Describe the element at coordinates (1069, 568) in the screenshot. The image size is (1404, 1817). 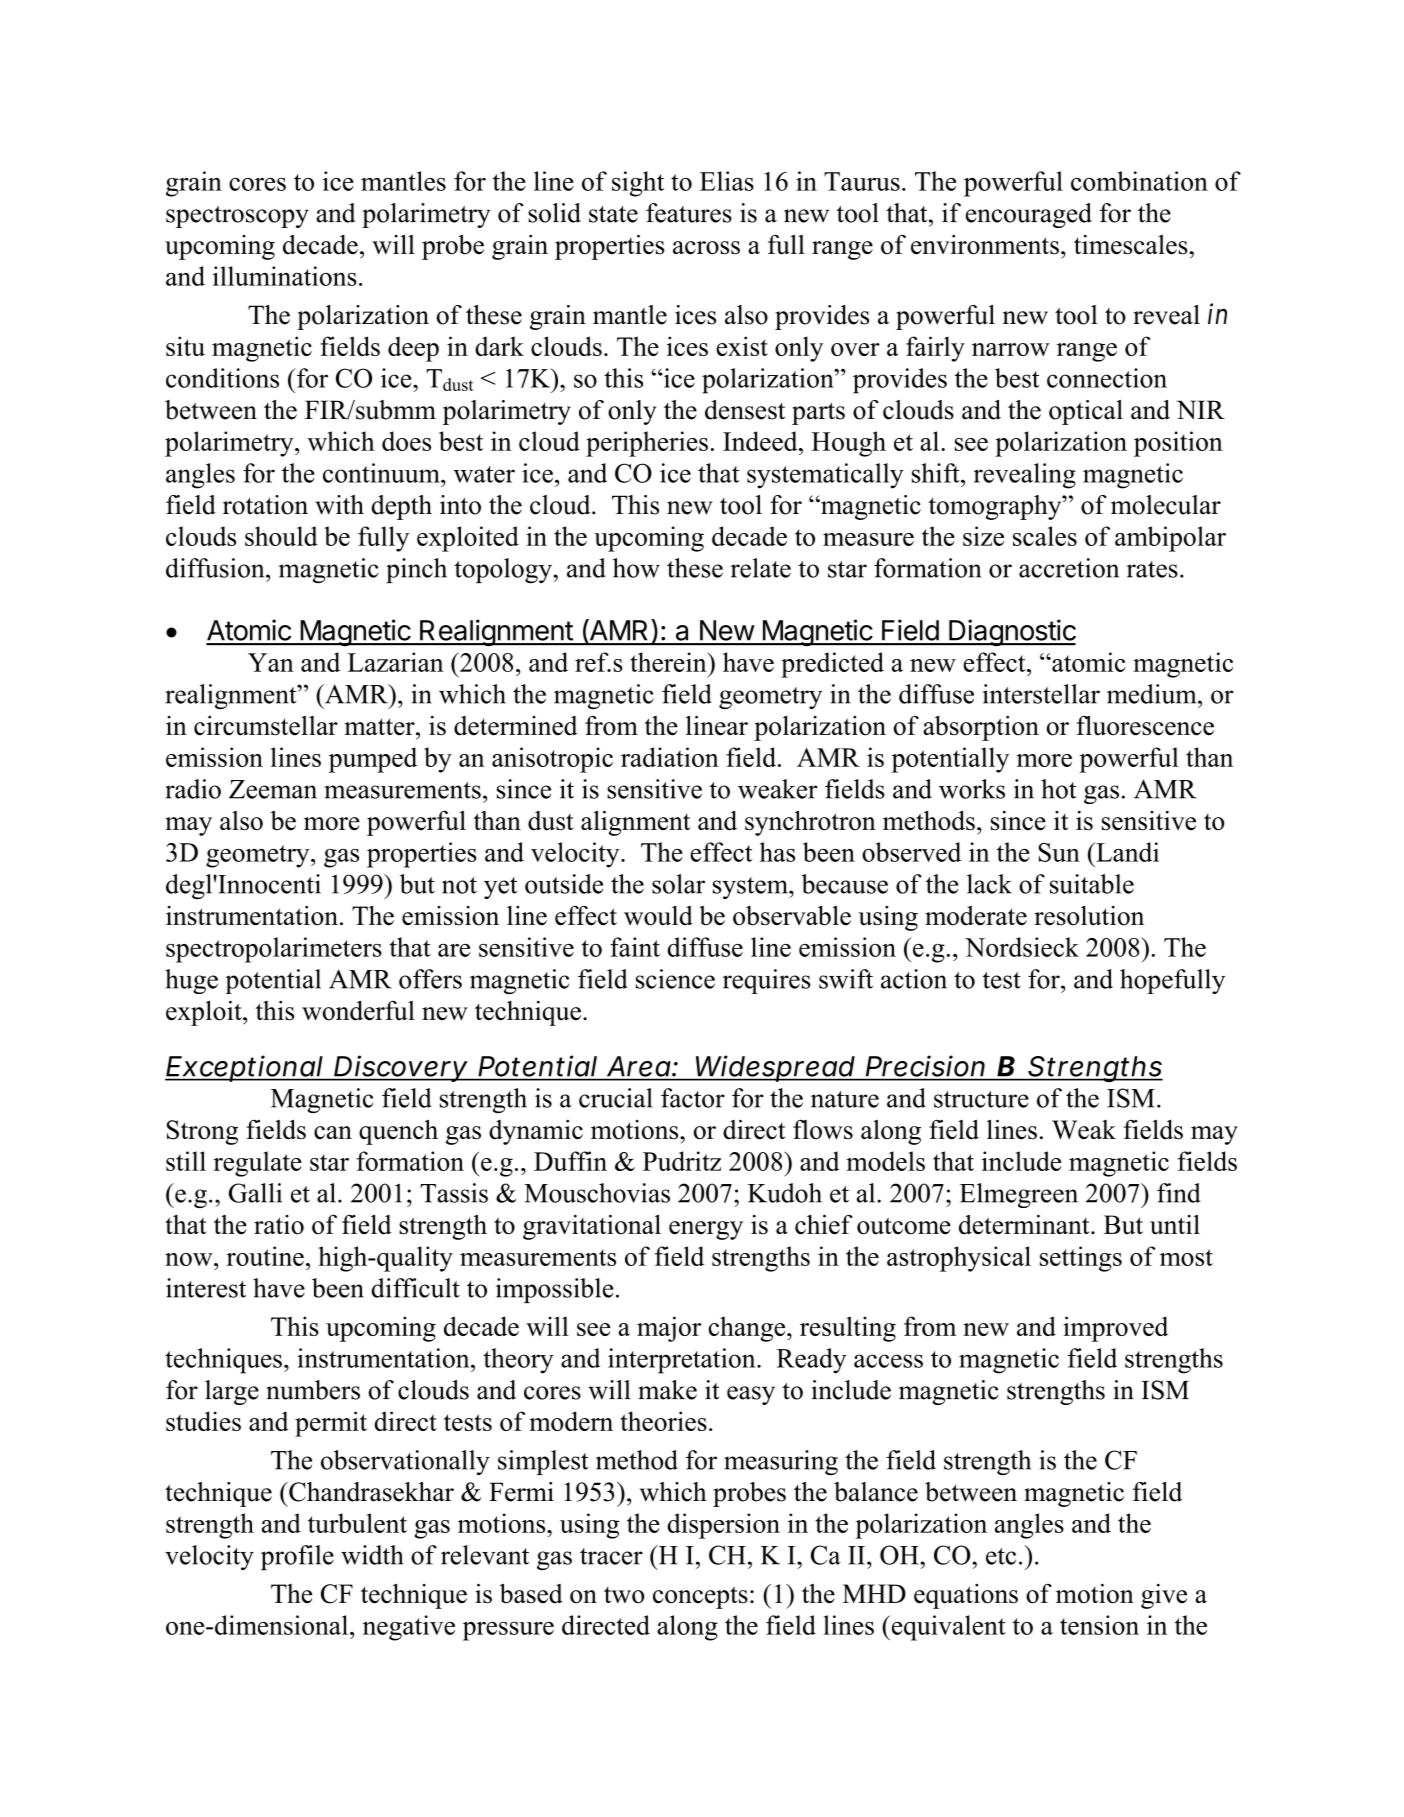
I see `accretion` at that location.
